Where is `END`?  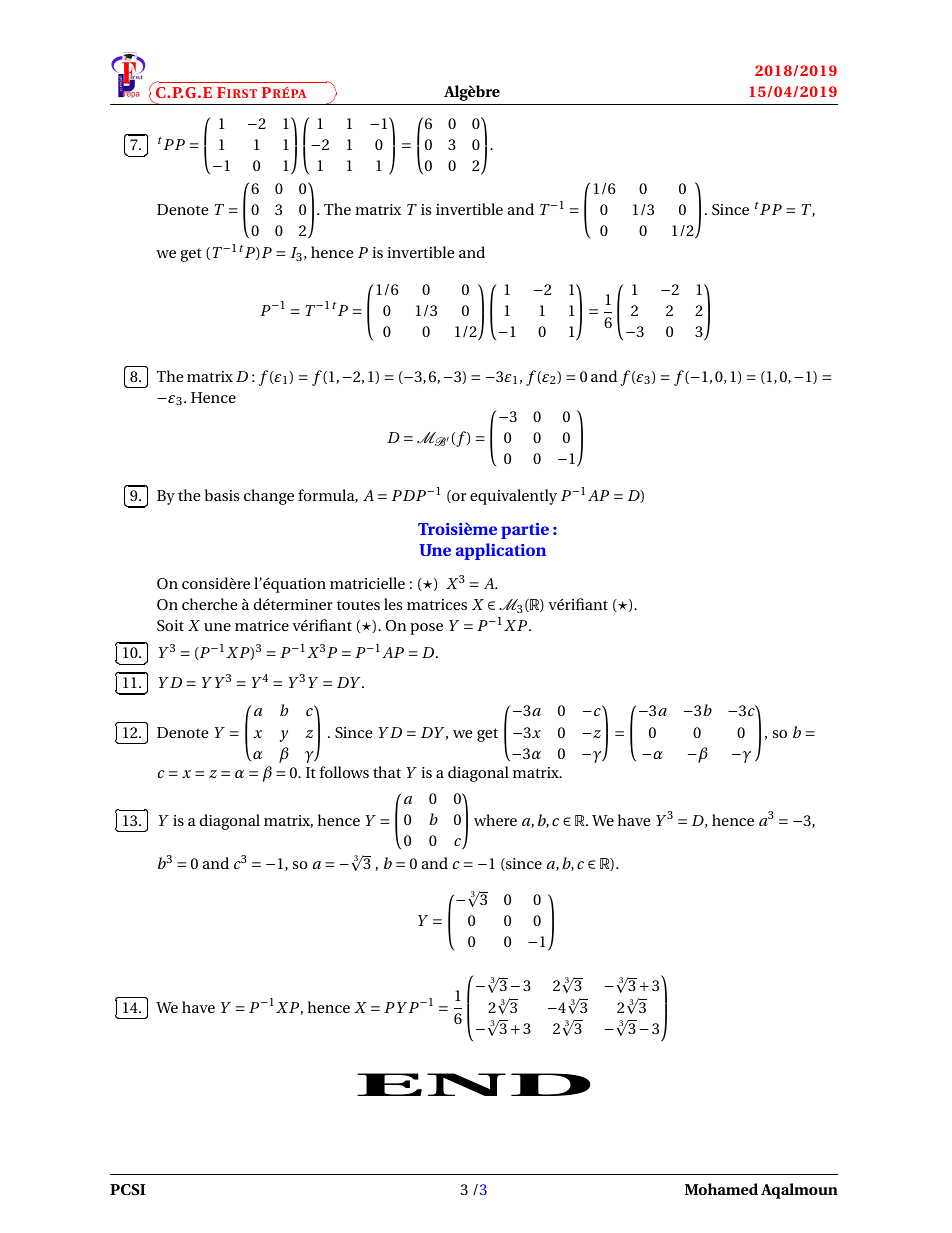
END is located at coordinates (474, 1084).
